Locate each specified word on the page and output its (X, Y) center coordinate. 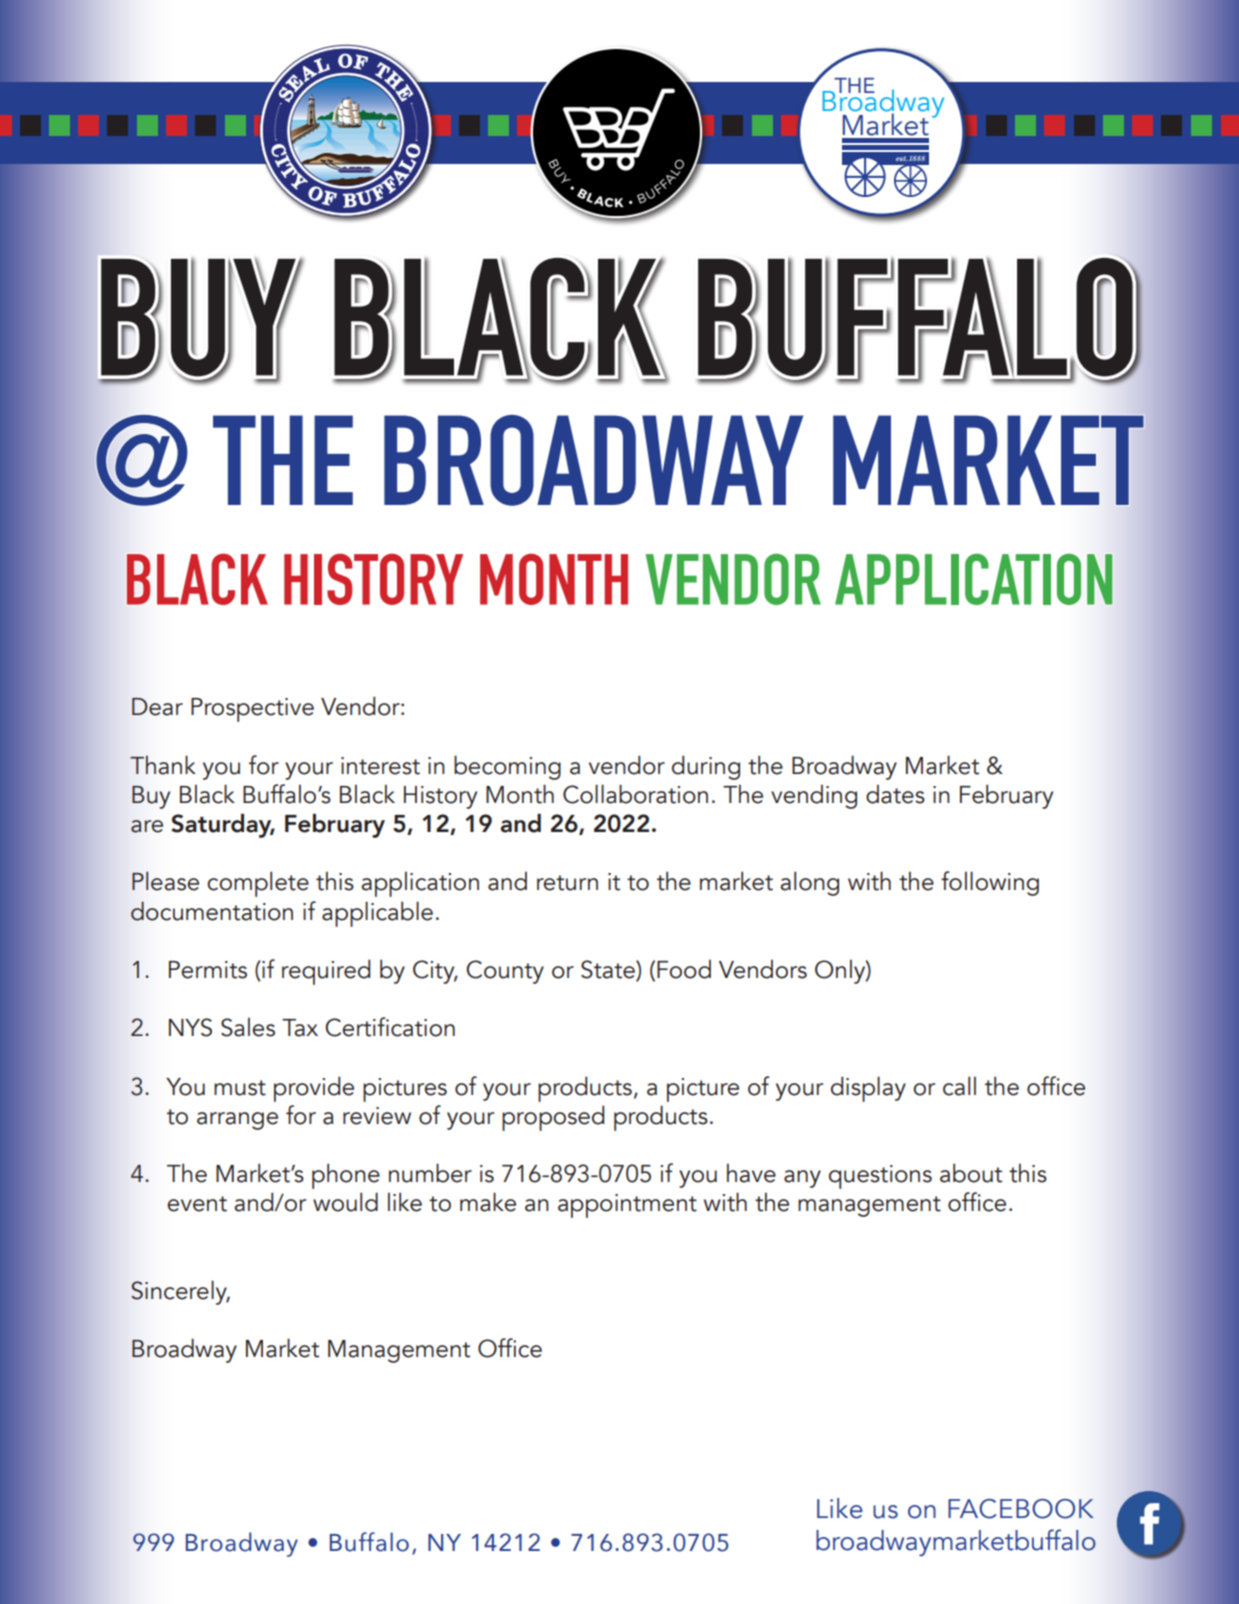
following (990, 883)
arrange (237, 1121)
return (567, 883)
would (345, 1202)
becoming (507, 767)
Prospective (252, 710)
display (868, 1089)
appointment (627, 1206)
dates (895, 794)
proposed (553, 1118)
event (197, 1204)
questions (880, 1177)
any (802, 1179)
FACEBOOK (1021, 1509)
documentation (212, 911)
